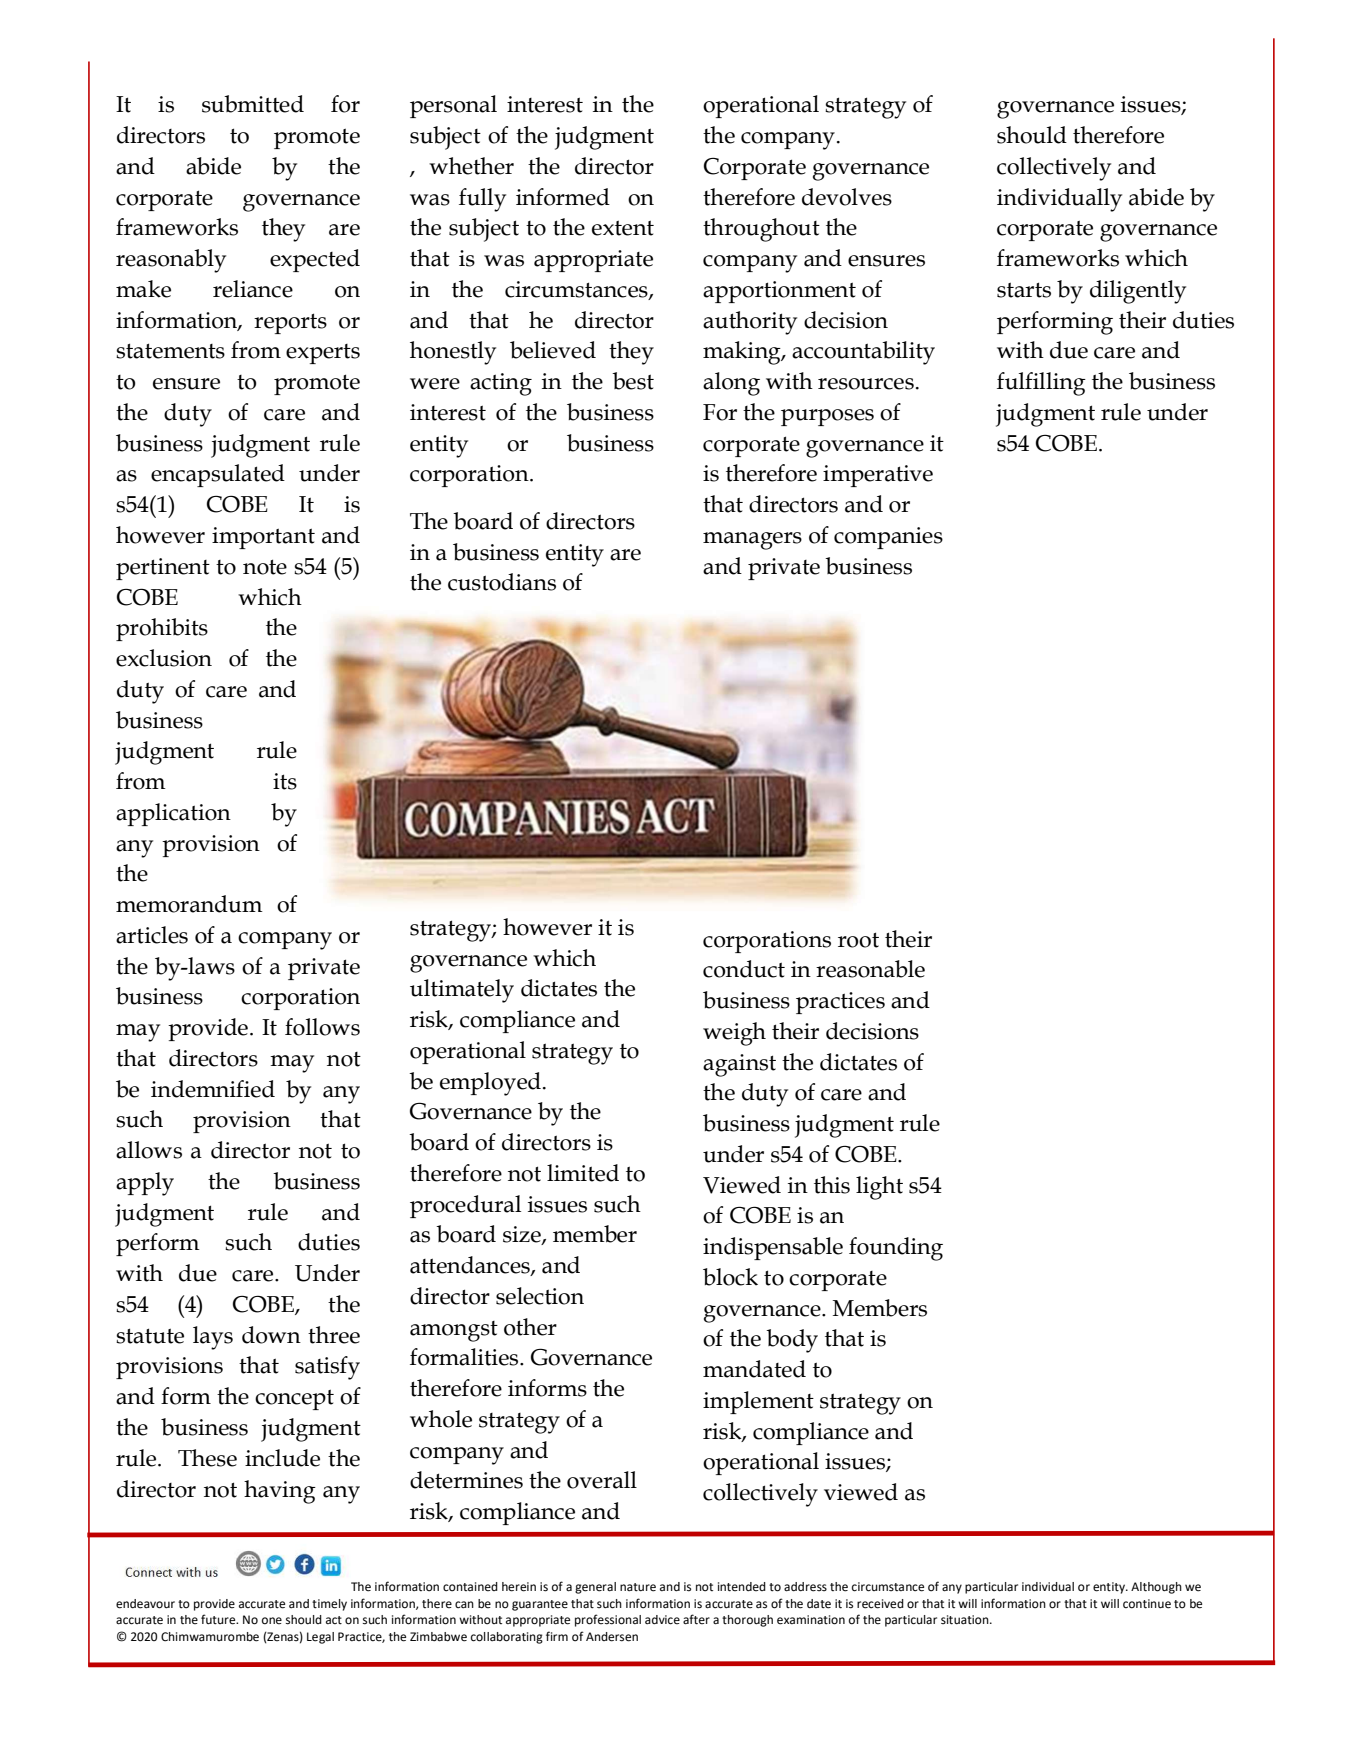 This document has height=1757, width=1358. What do you see at coordinates (752, 541) in the document?
I see `managers` at bounding box center [752, 541].
